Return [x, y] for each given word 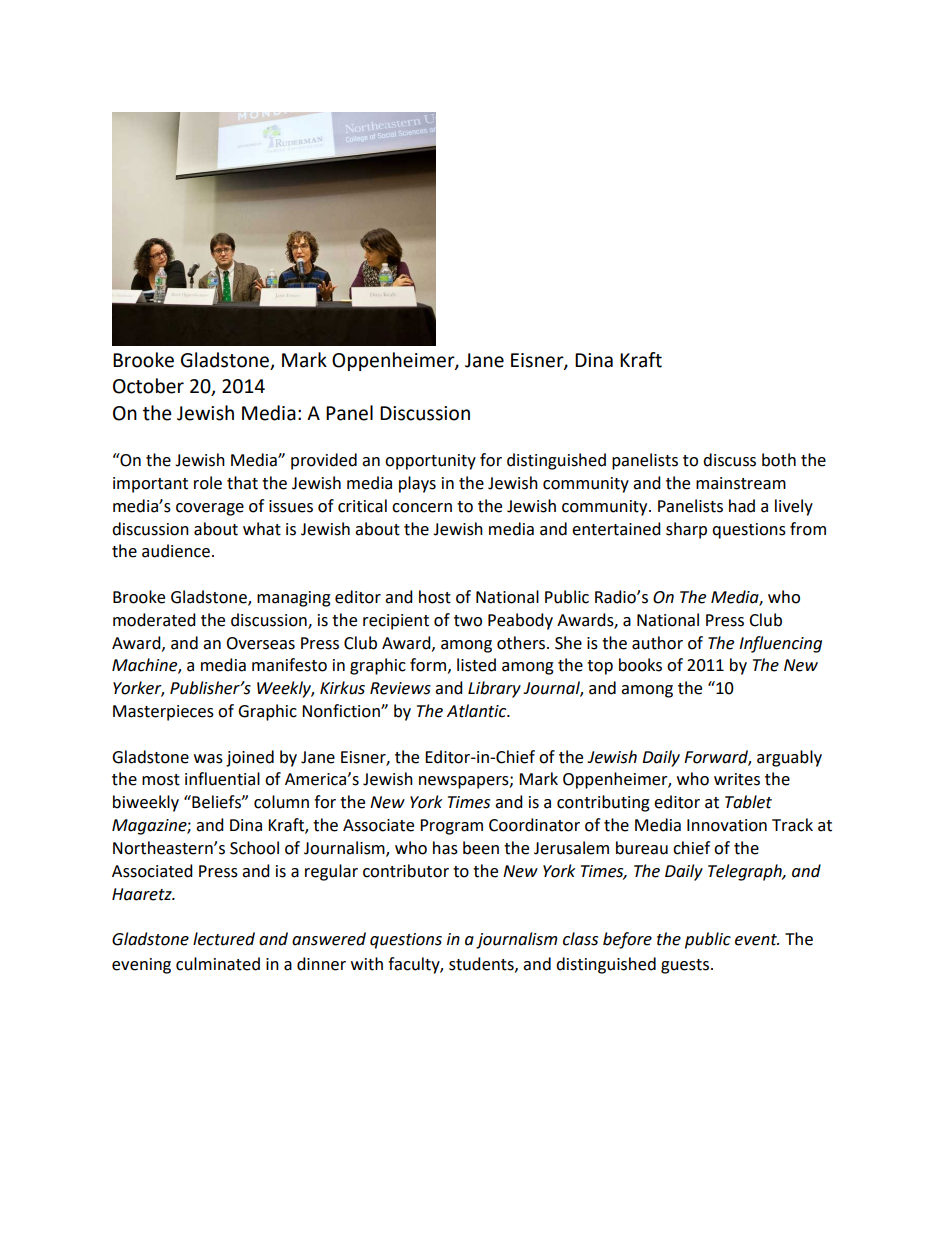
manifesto [289, 665]
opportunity [430, 462]
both [779, 460]
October [148, 386]
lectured [224, 939]
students [482, 964]
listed [476, 665]
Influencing [780, 644]
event [757, 940]
